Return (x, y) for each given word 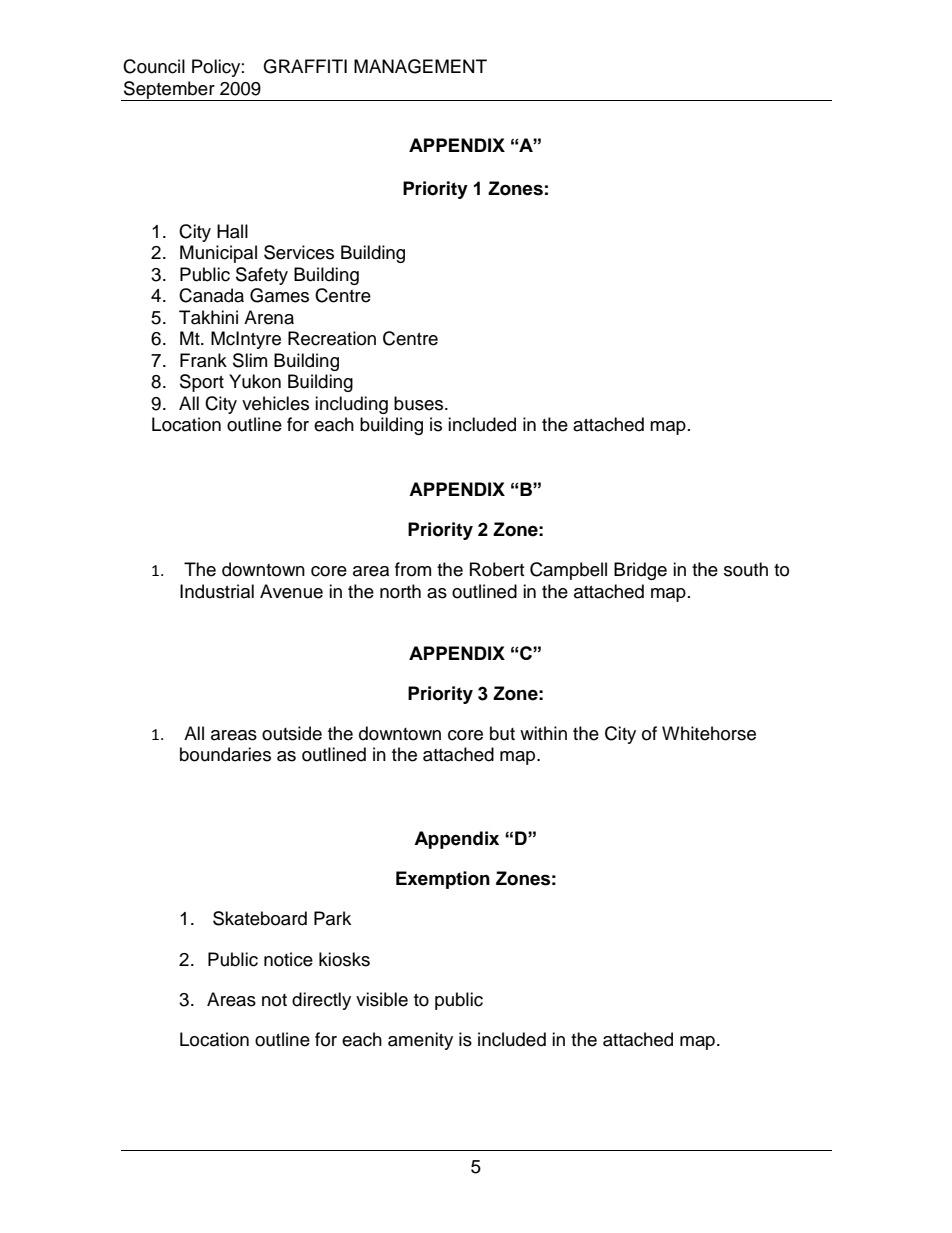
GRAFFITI (305, 66)
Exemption (443, 880)
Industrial (217, 591)
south (746, 569)
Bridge (640, 571)
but (502, 733)
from (413, 569)
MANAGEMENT (420, 66)
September (169, 91)
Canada (211, 295)
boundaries (225, 754)
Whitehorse (709, 733)
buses (420, 403)
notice (288, 959)
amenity (420, 1041)
